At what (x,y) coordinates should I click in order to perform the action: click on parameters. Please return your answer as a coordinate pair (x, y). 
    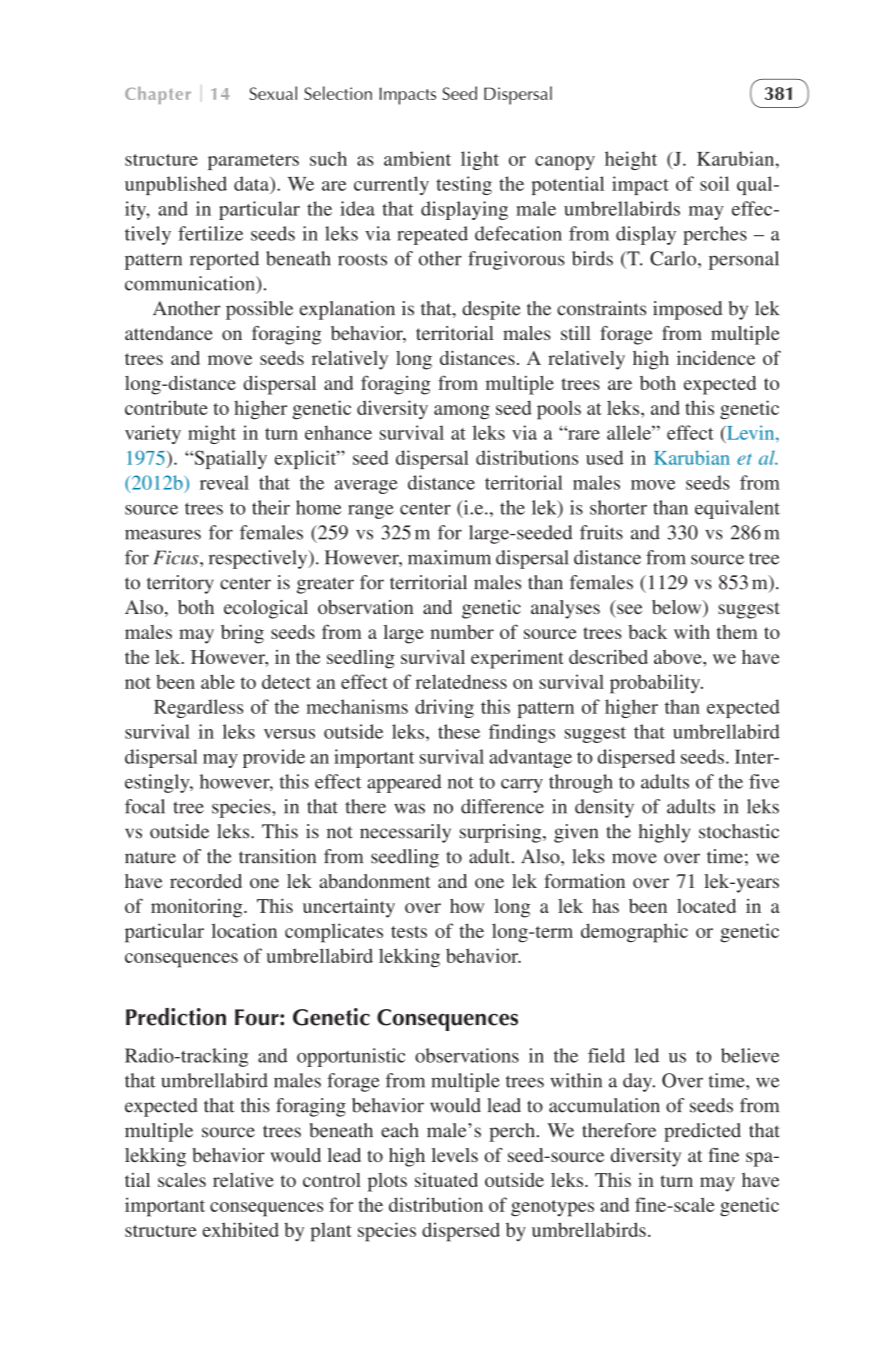
    Looking at the image, I should click on (253, 162).
